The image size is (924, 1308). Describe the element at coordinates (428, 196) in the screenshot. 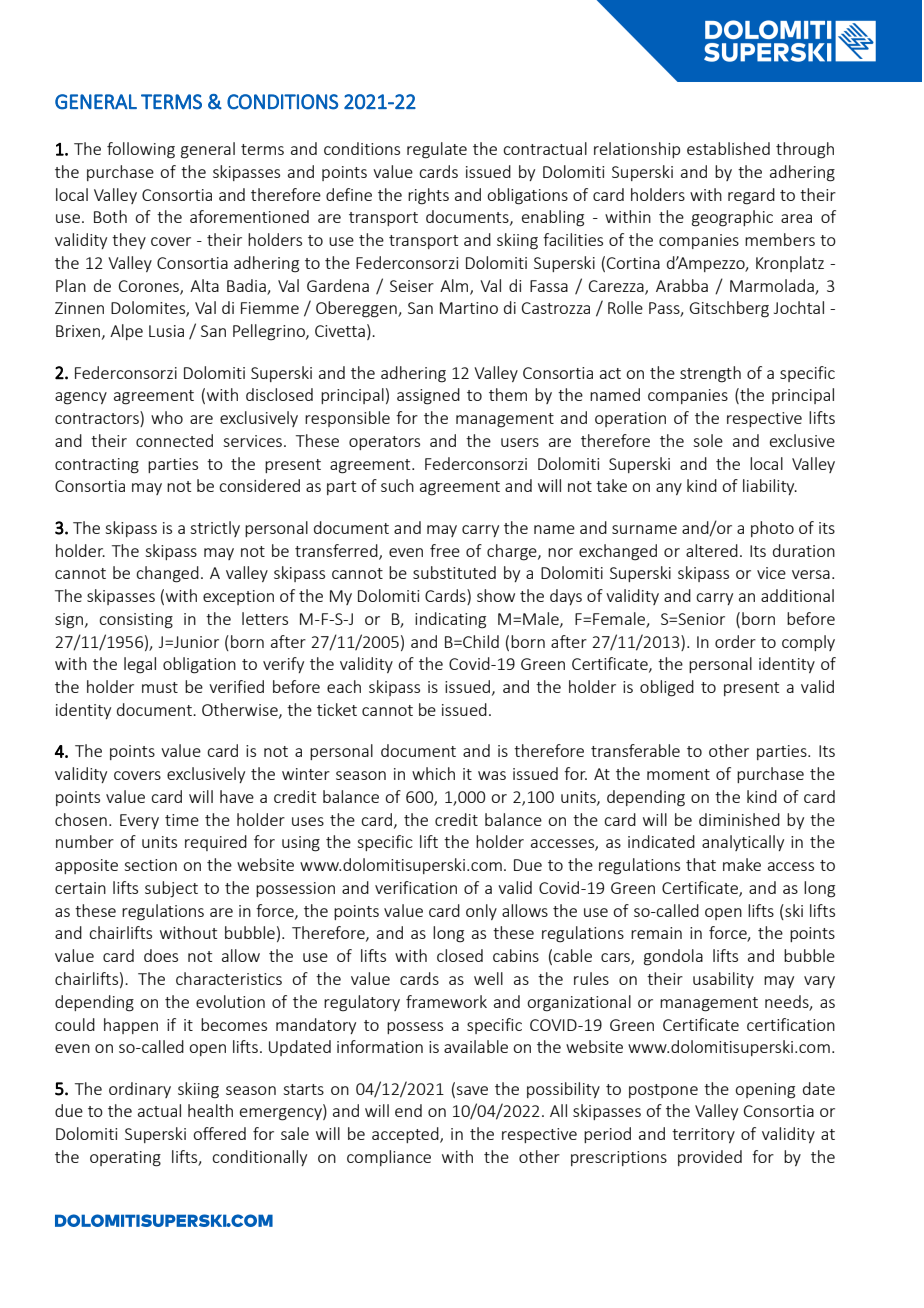

I see `rights` at that location.
